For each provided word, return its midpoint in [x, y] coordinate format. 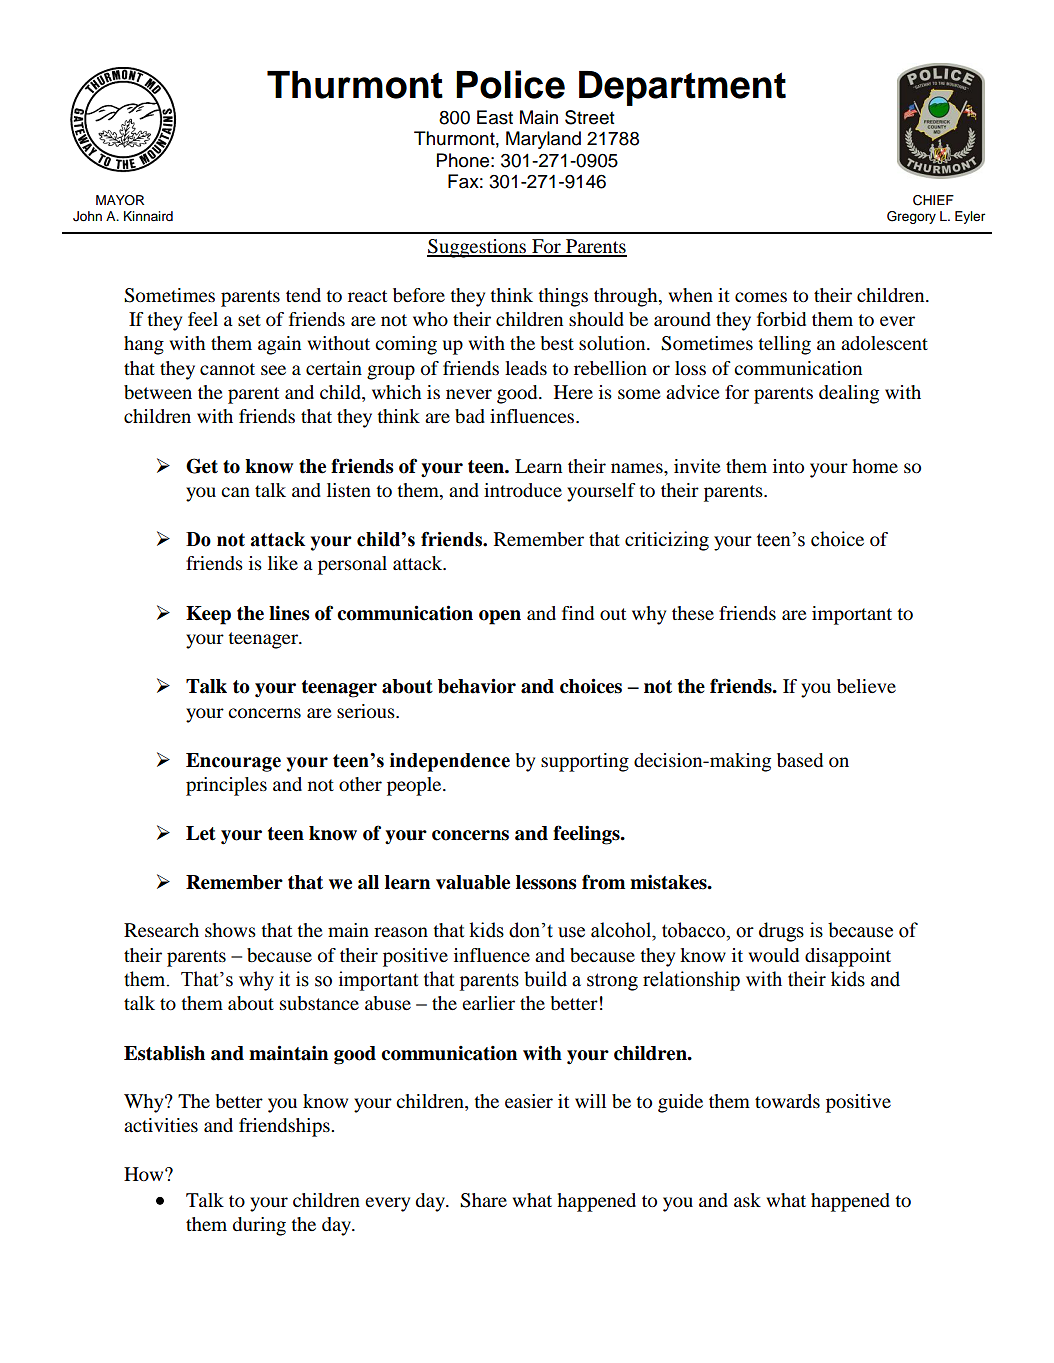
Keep [208, 615]
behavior [477, 686]
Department [682, 88]
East [495, 117]
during [259, 1226]
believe [866, 686]
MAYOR [120, 200]
